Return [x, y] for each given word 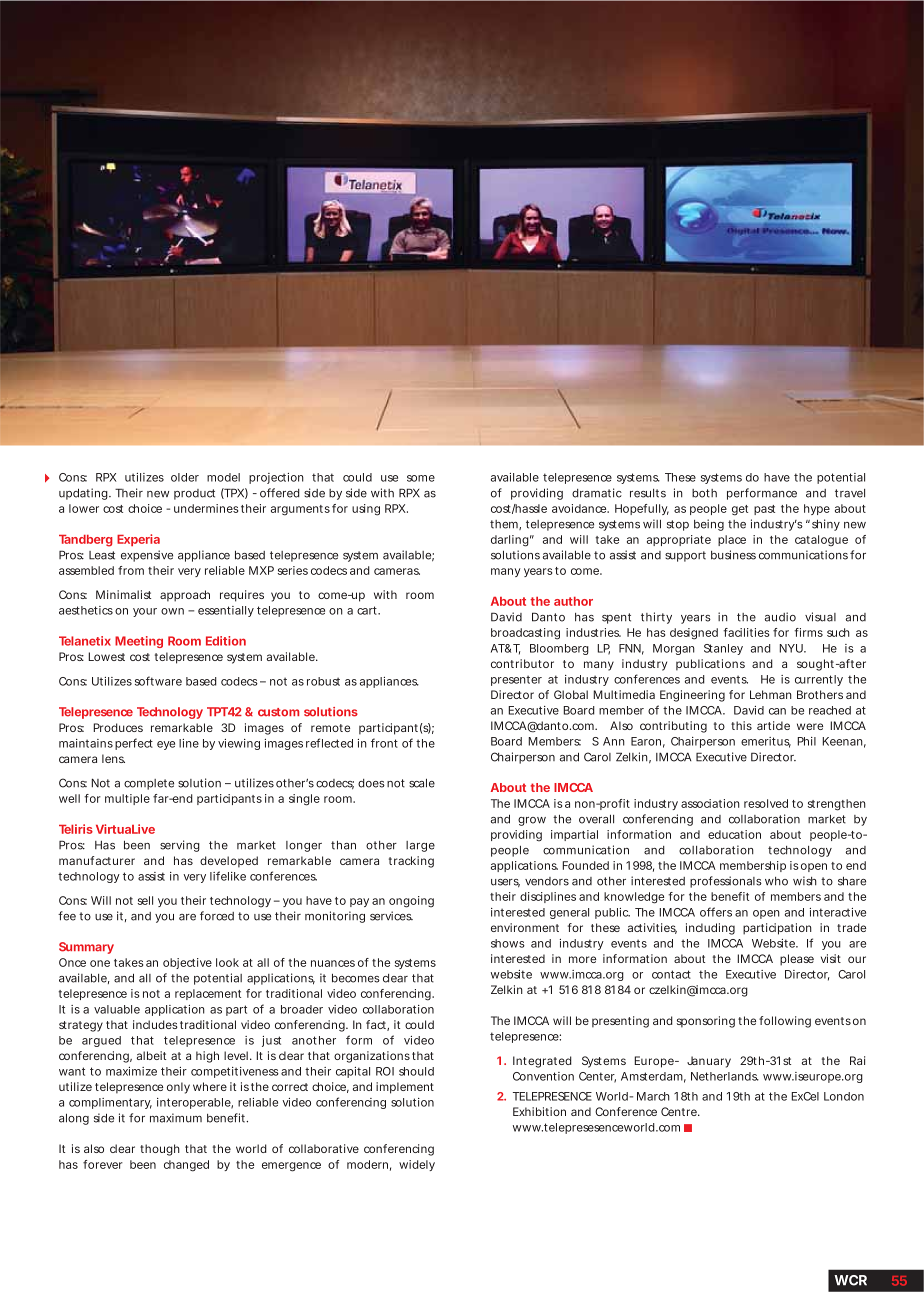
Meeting [139, 642]
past [764, 510]
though [160, 1150]
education [734, 834]
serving [180, 846]
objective [187, 963]
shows [508, 943]
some [421, 478]
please [797, 960]
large [420, 846]
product [194, 494]
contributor [522, 663]
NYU [791, 648]
